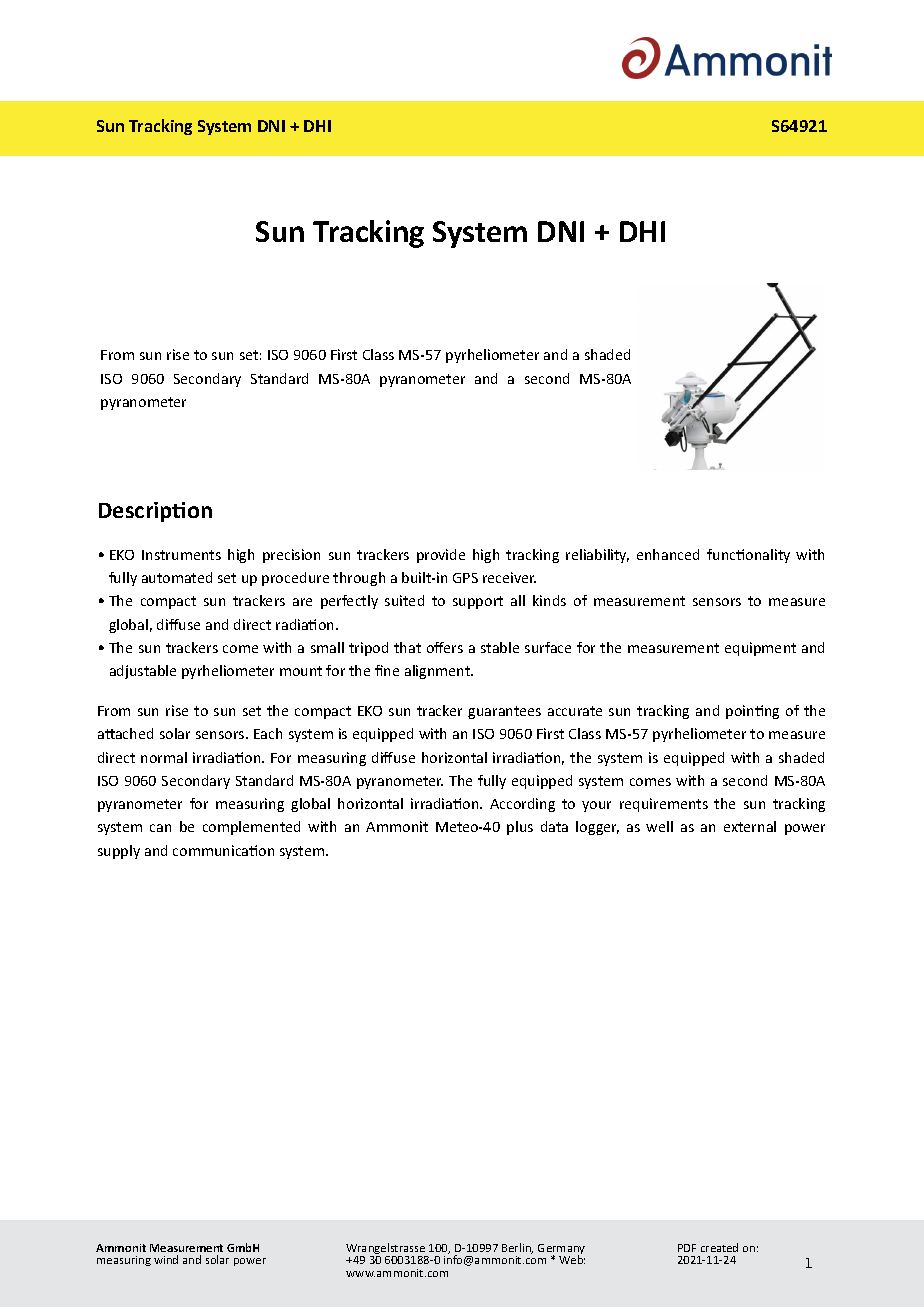 This screenshot has width=924, height=1307. I want to click on Instruments, so click(181, 555).
